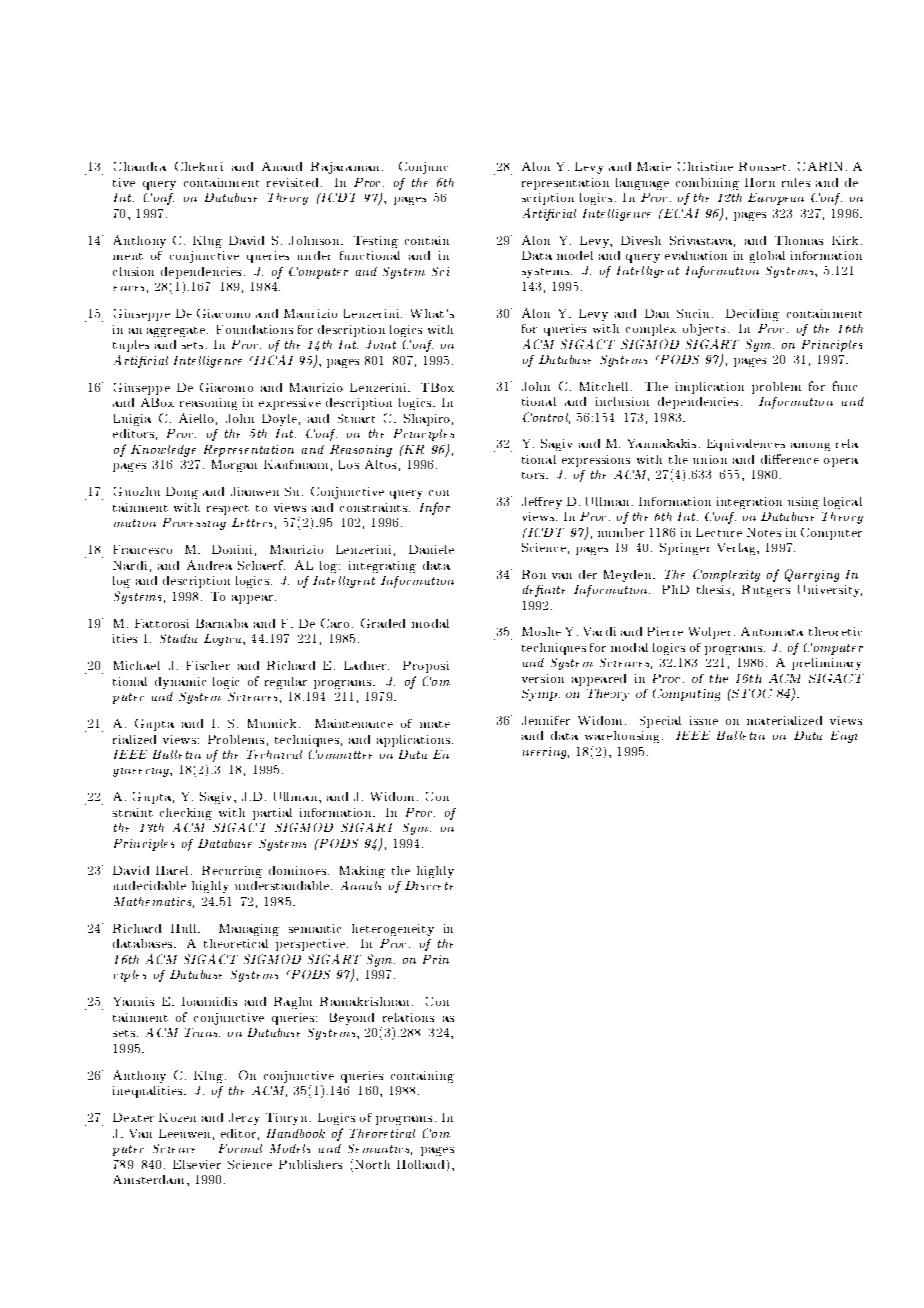 The width and height of the page is (924, 1308). I want to click on Publishers, so click(310, 1164).
